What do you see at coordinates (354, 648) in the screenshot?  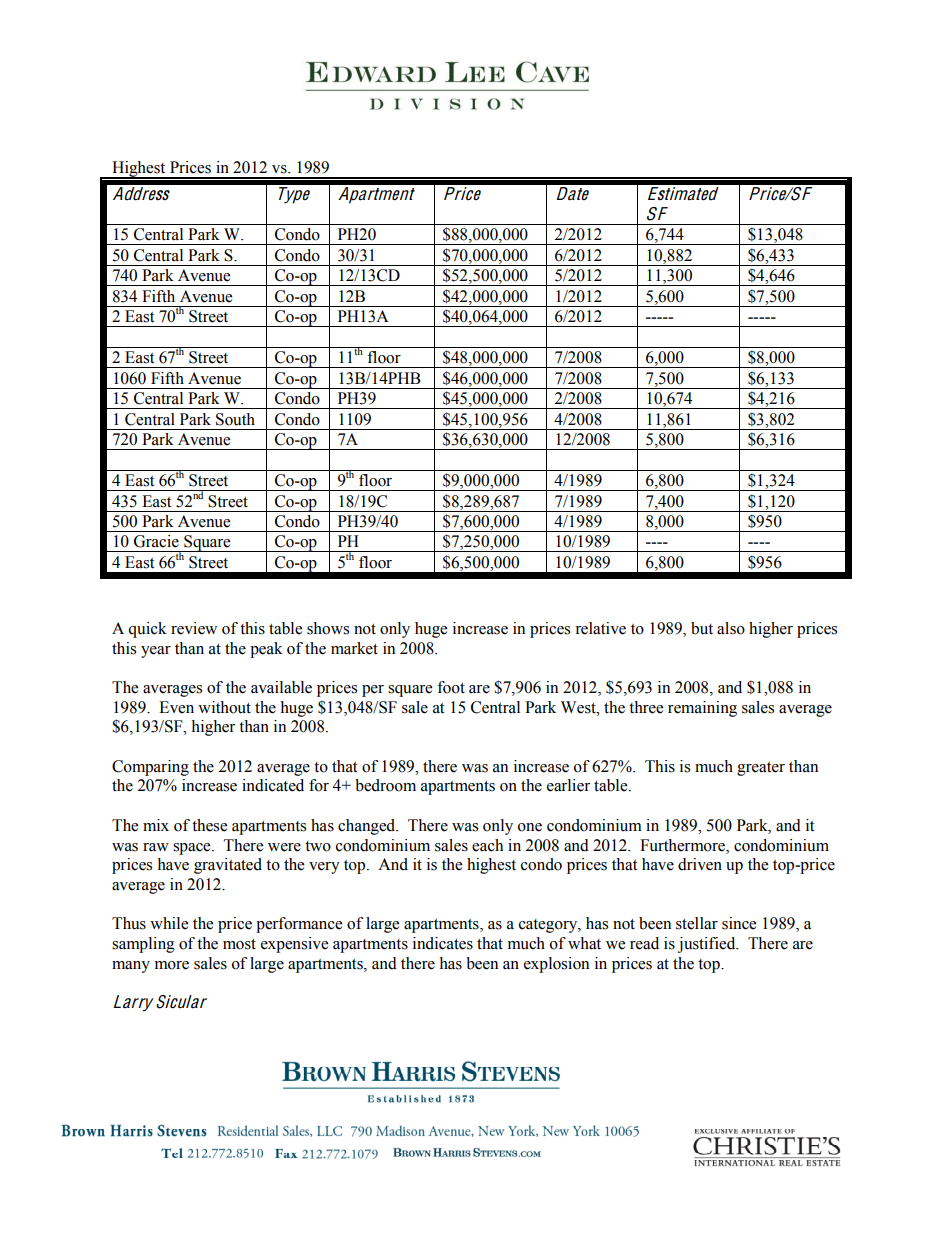 I see `market` at bounding box center [354, 648].
